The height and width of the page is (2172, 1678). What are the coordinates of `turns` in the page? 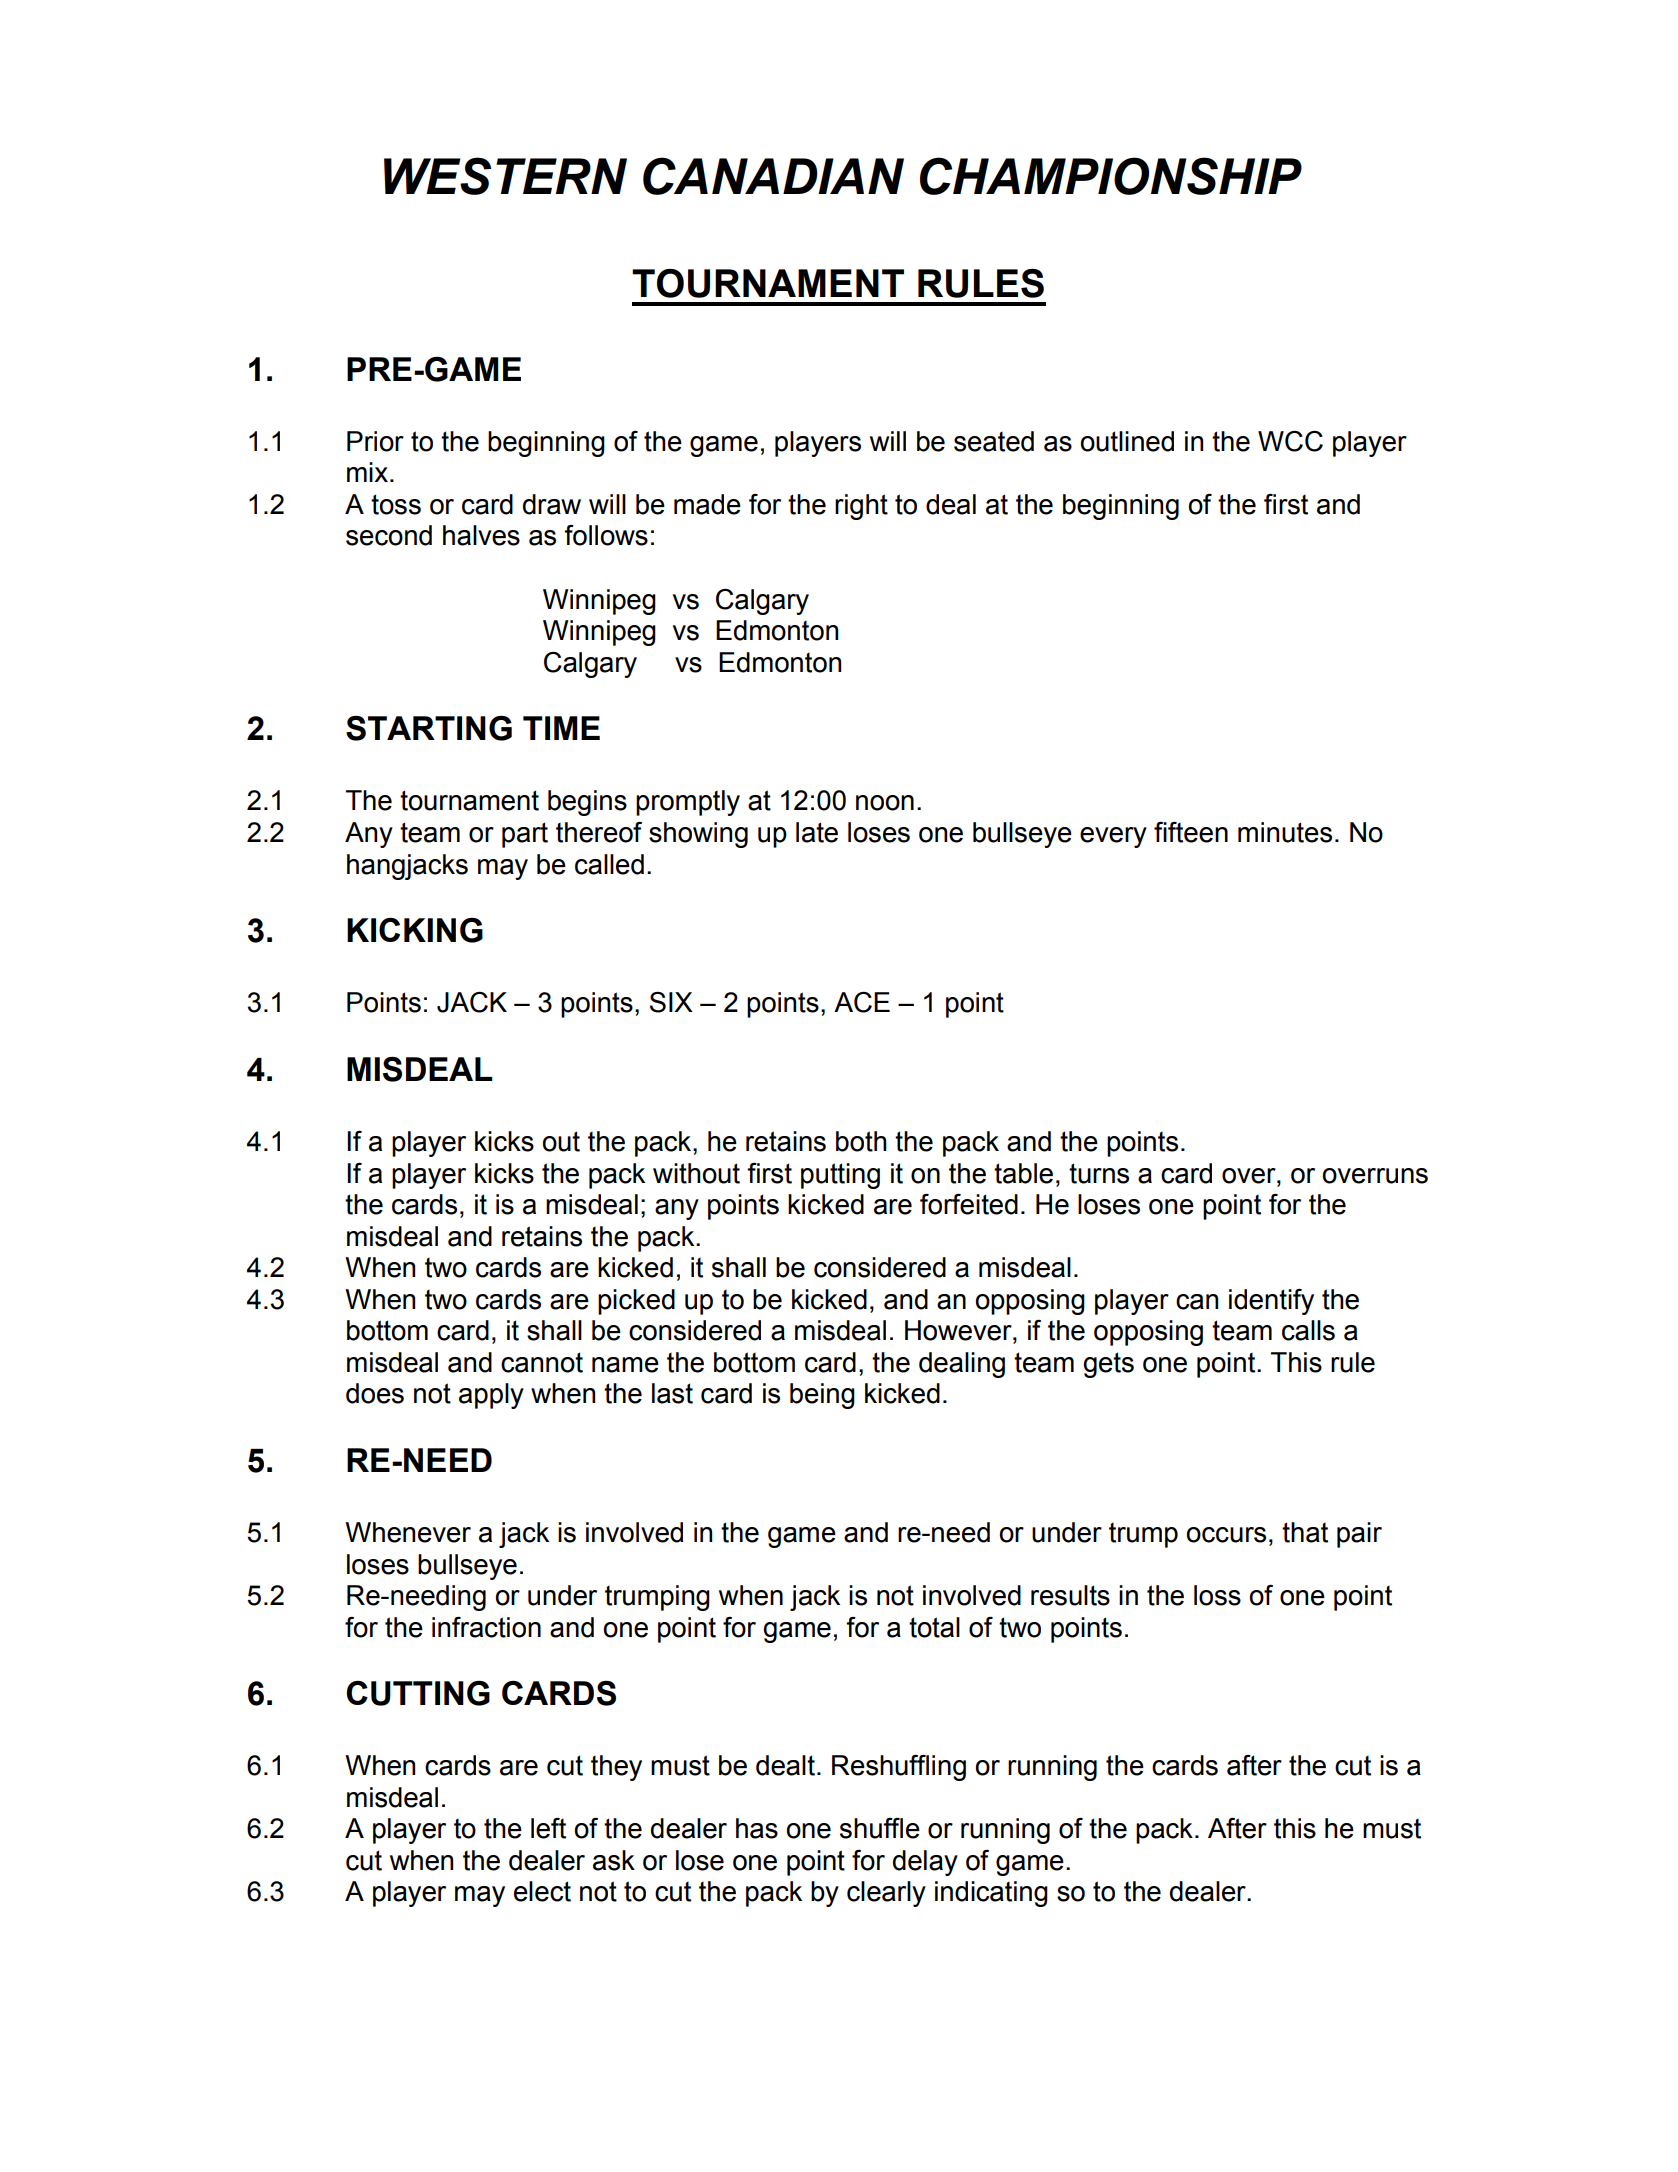 It's located at (1099, 1173).
